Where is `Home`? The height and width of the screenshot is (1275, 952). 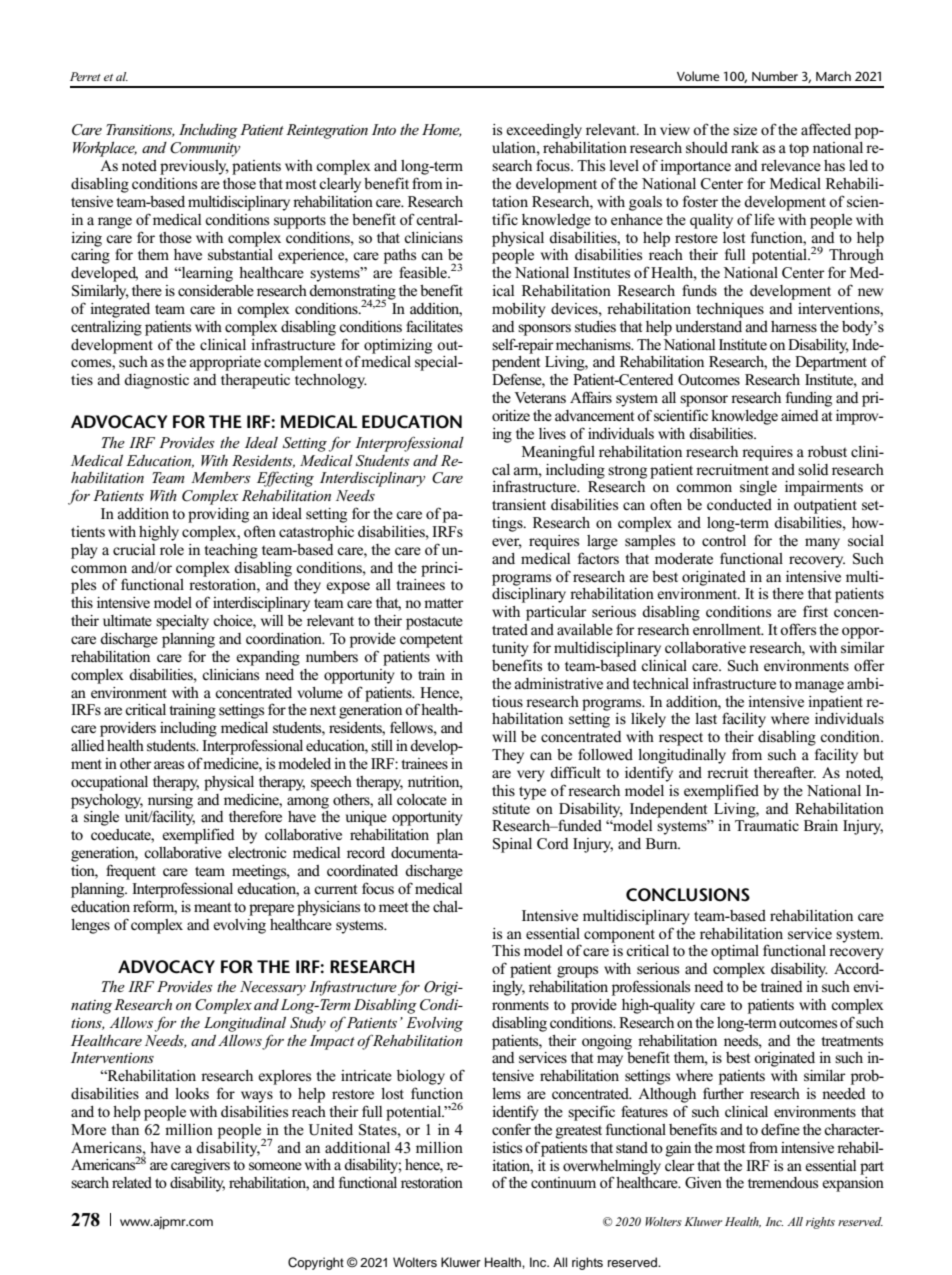
Home is located at coordinates (442, 130).
